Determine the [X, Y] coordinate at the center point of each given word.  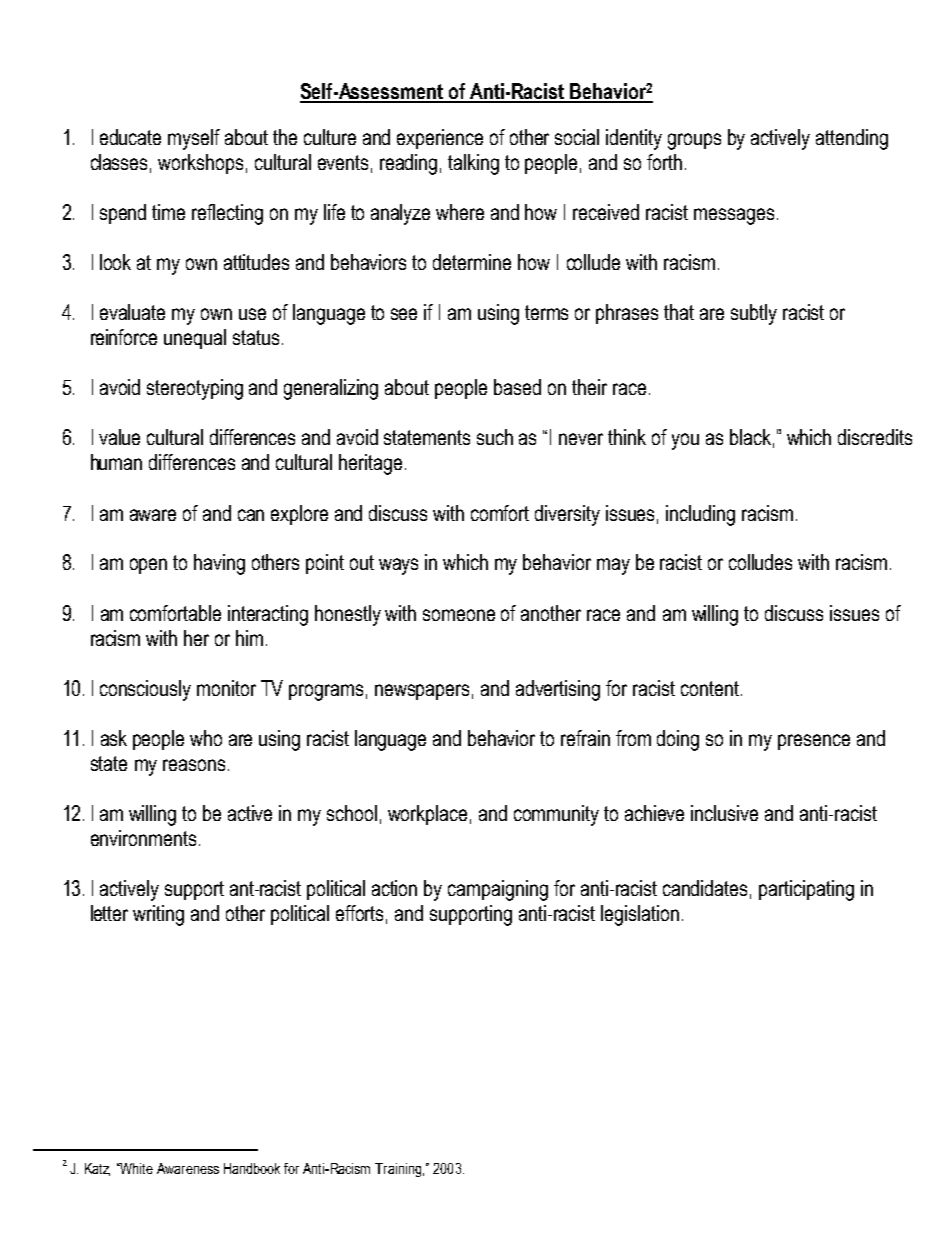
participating [806, 890]
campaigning [498, 890]
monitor [226, 688]
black [750, 437]
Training [398, 1170]
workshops [200, 164]
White [135, 1168]
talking [473, 164]
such [495, 437]
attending [852, 139]
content [710, 688]
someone [459, 615]
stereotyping [195, 389]
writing [158, 915]
